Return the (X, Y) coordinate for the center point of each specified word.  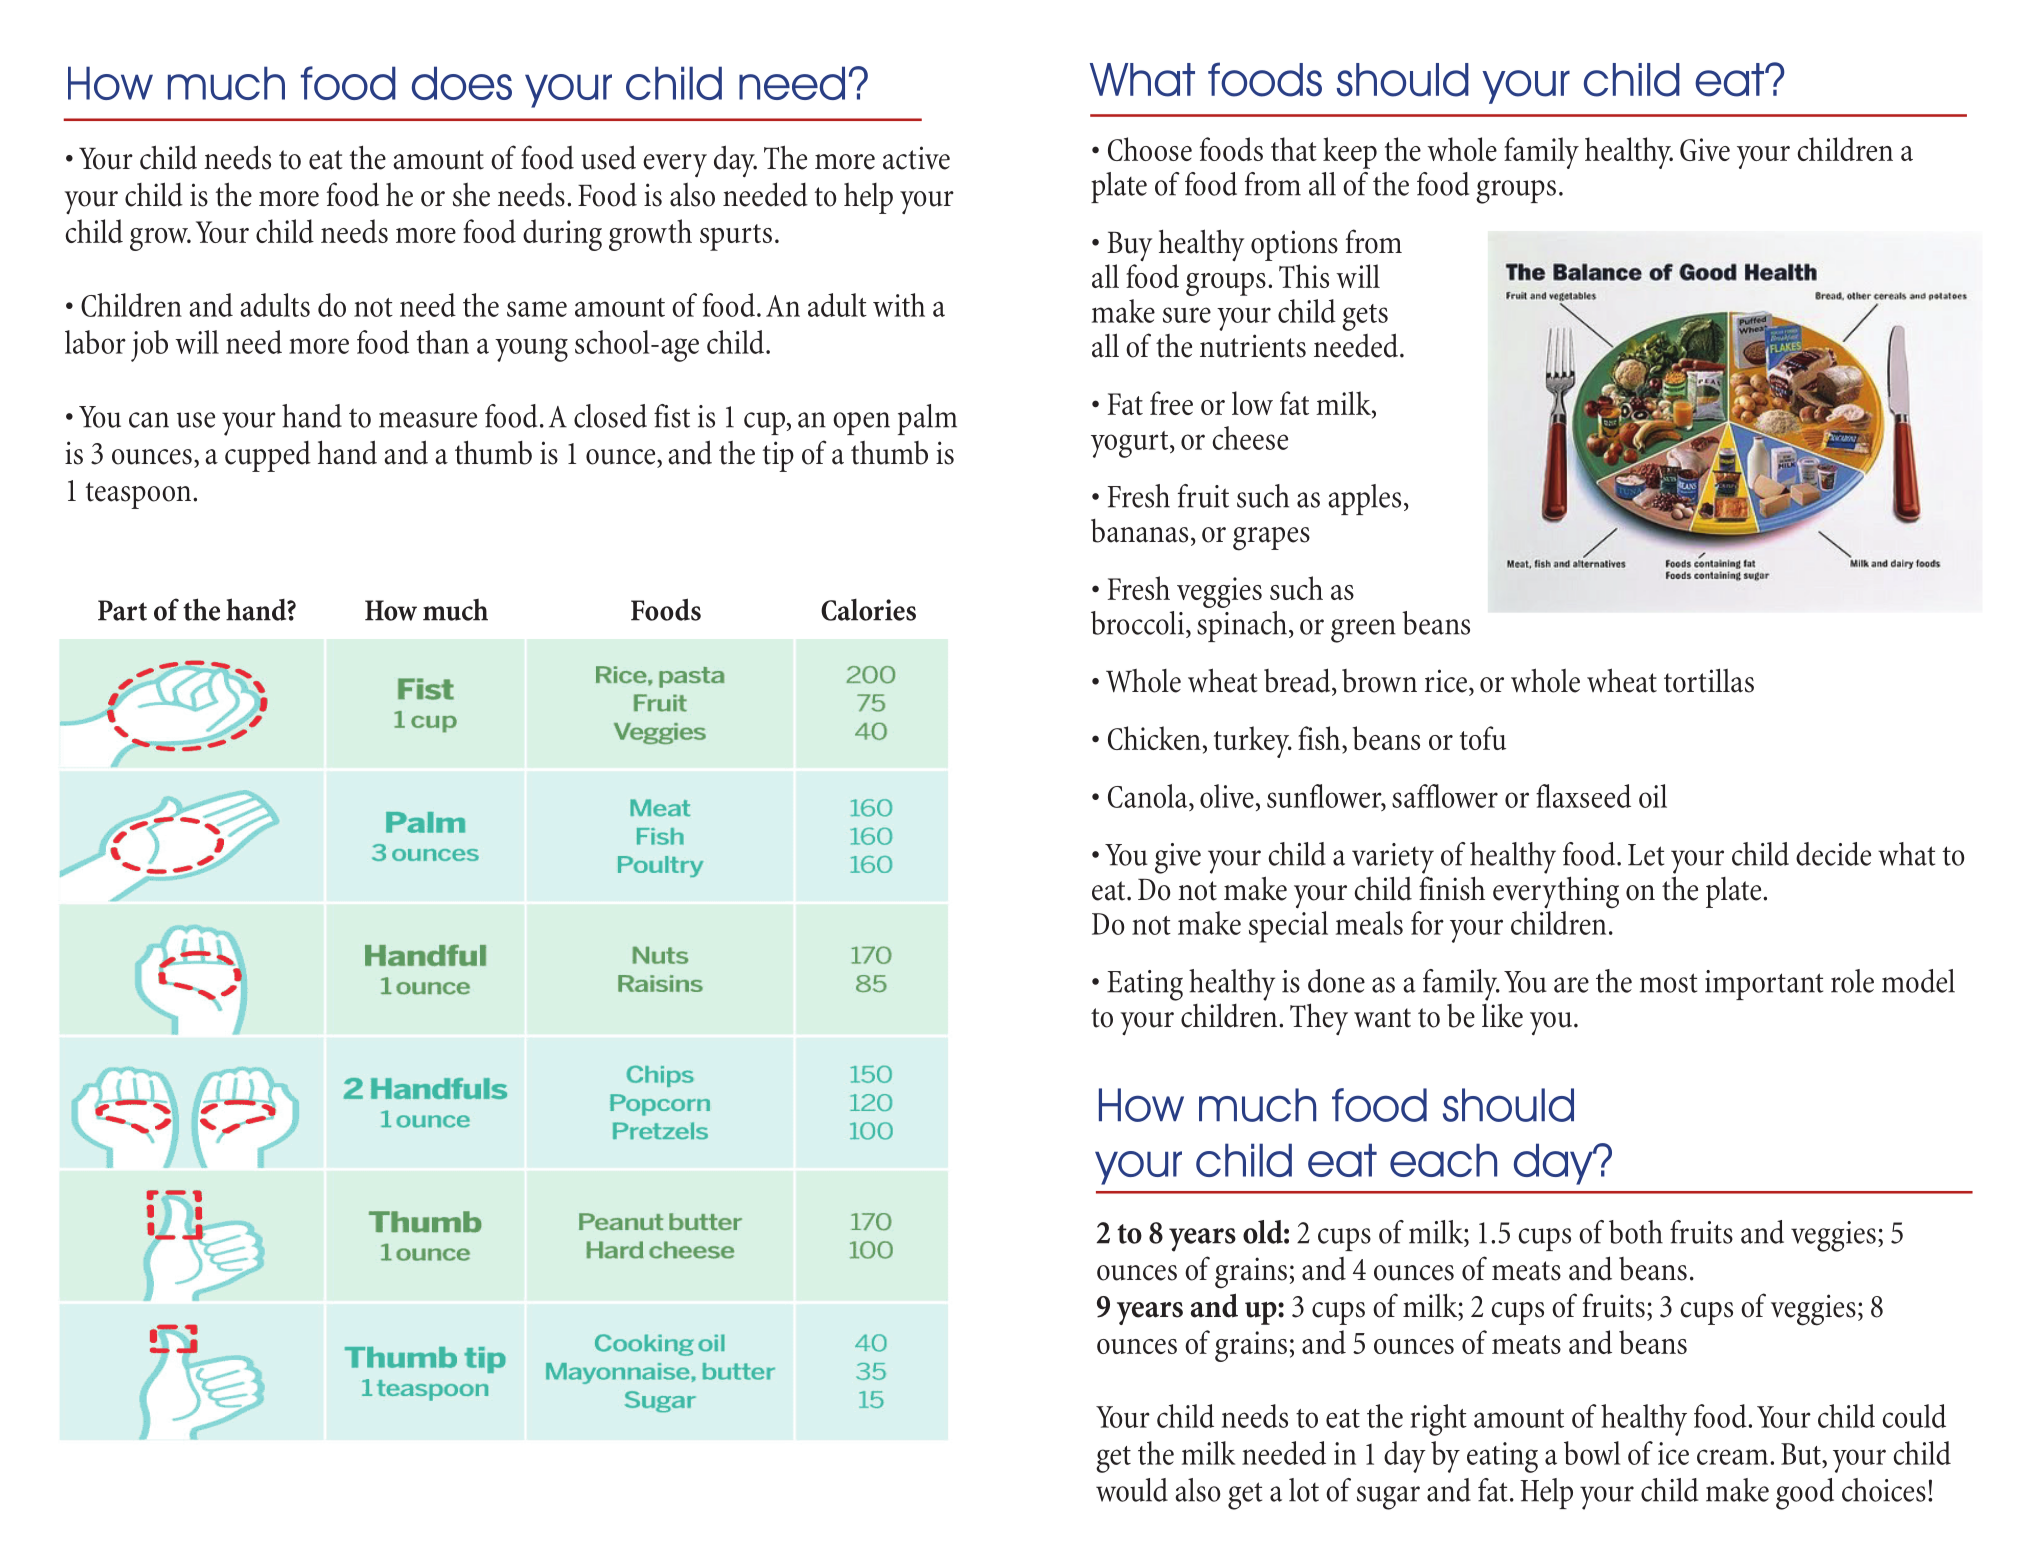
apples (1364, 499)
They (1319, 1019)
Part (122, 610)
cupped (268, 456)
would (1132, 1490)
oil (1653, 796)
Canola (1149, 796)
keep (1350, 153)
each (1443, 1160)
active (916, 158)
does (462, 83)
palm (927, 419)
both (1636, 1232)
